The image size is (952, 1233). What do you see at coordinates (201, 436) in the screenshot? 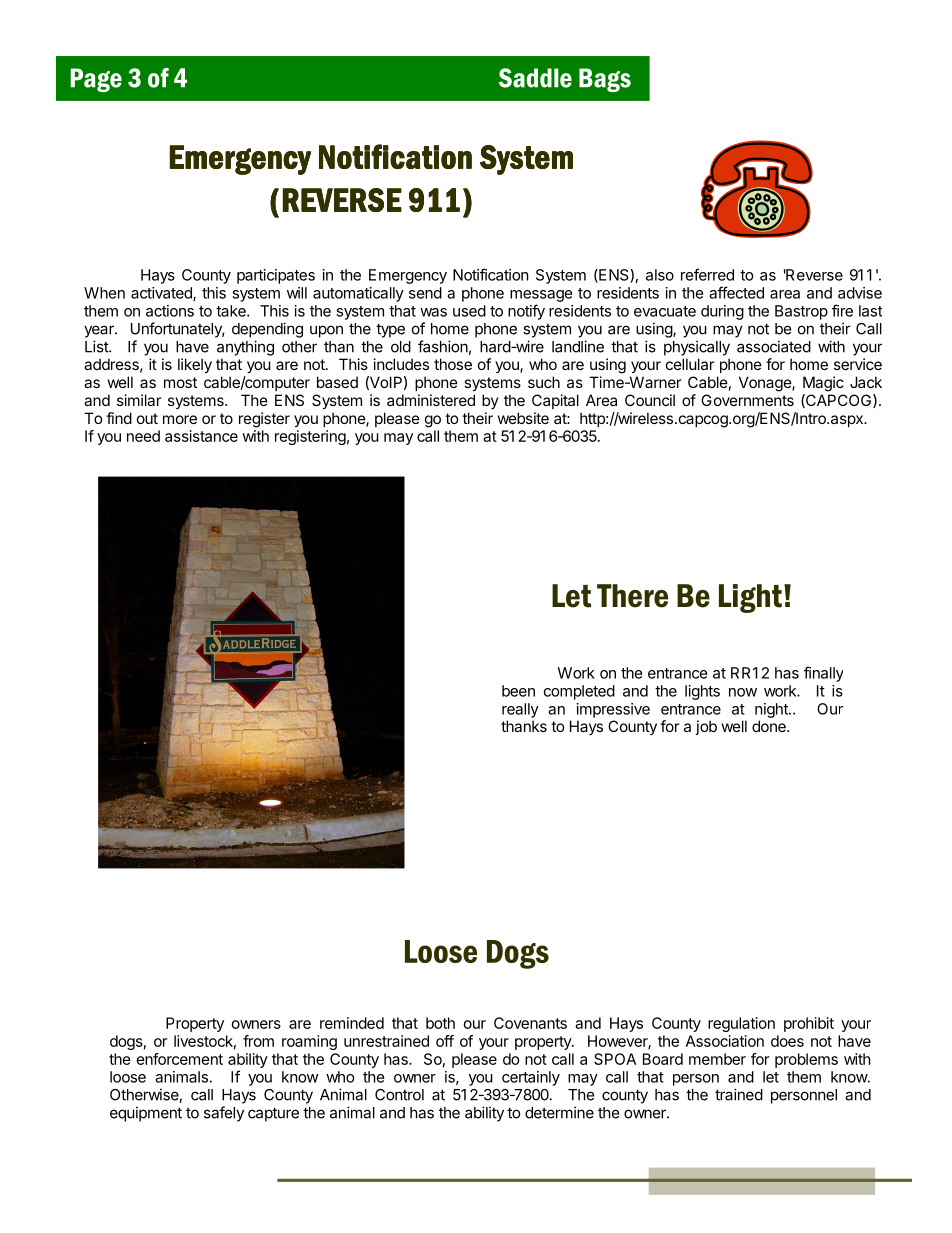
I see `assistance` at bounding box center [201, 436].
